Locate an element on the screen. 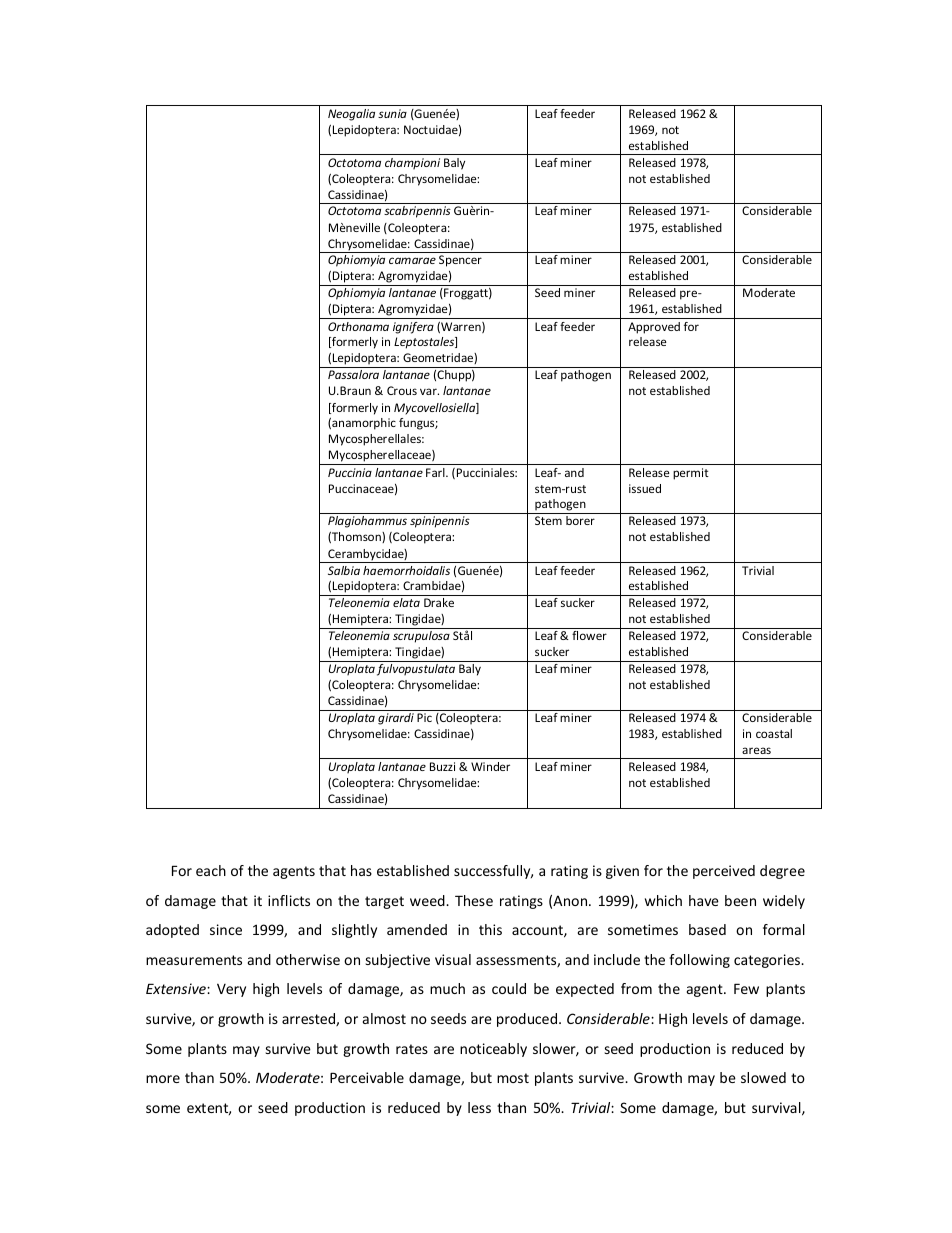  more is located at coordinates (163, 1079).
